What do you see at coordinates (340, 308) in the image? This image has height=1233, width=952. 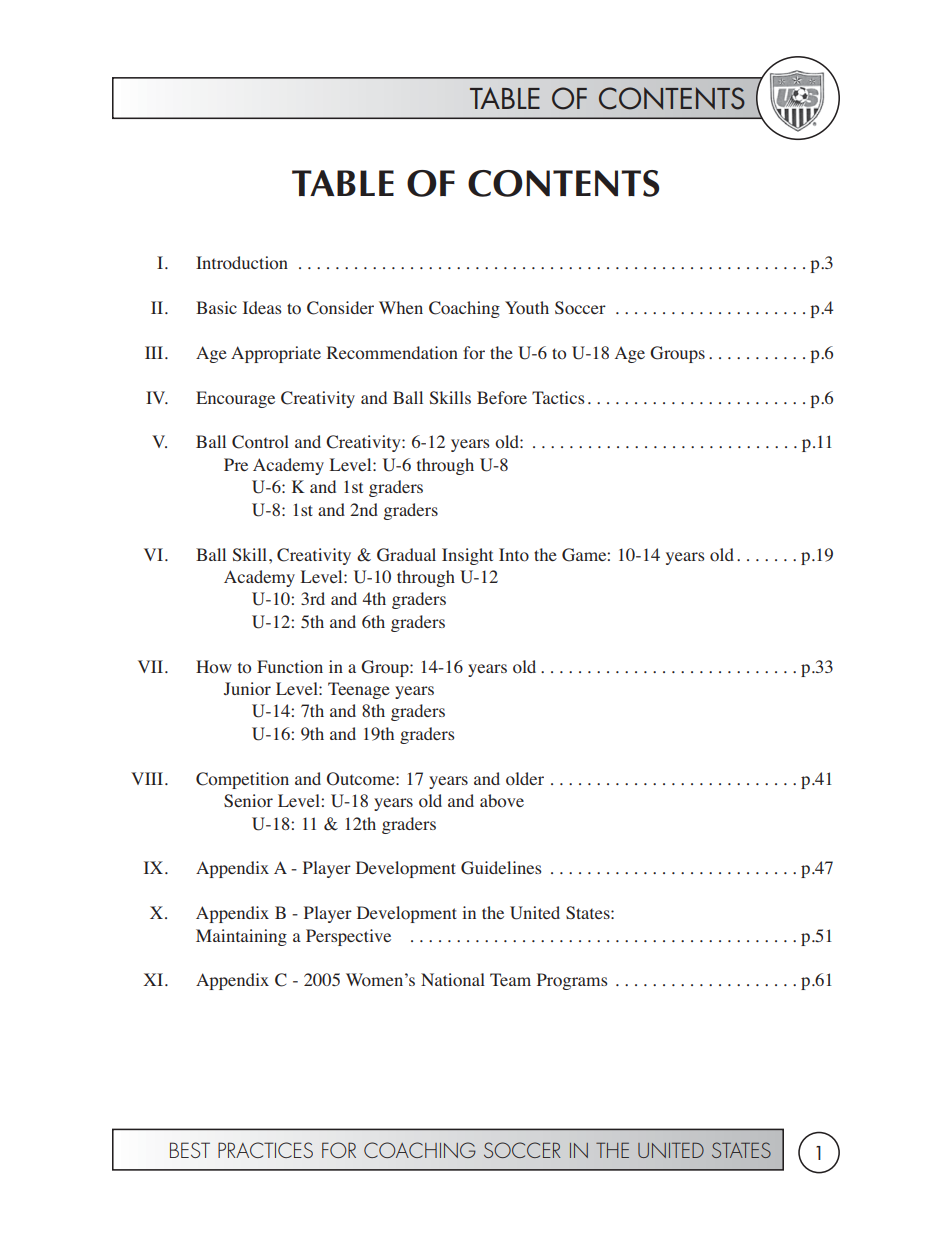 I see `Consider` at bounding box center [340, 308].
